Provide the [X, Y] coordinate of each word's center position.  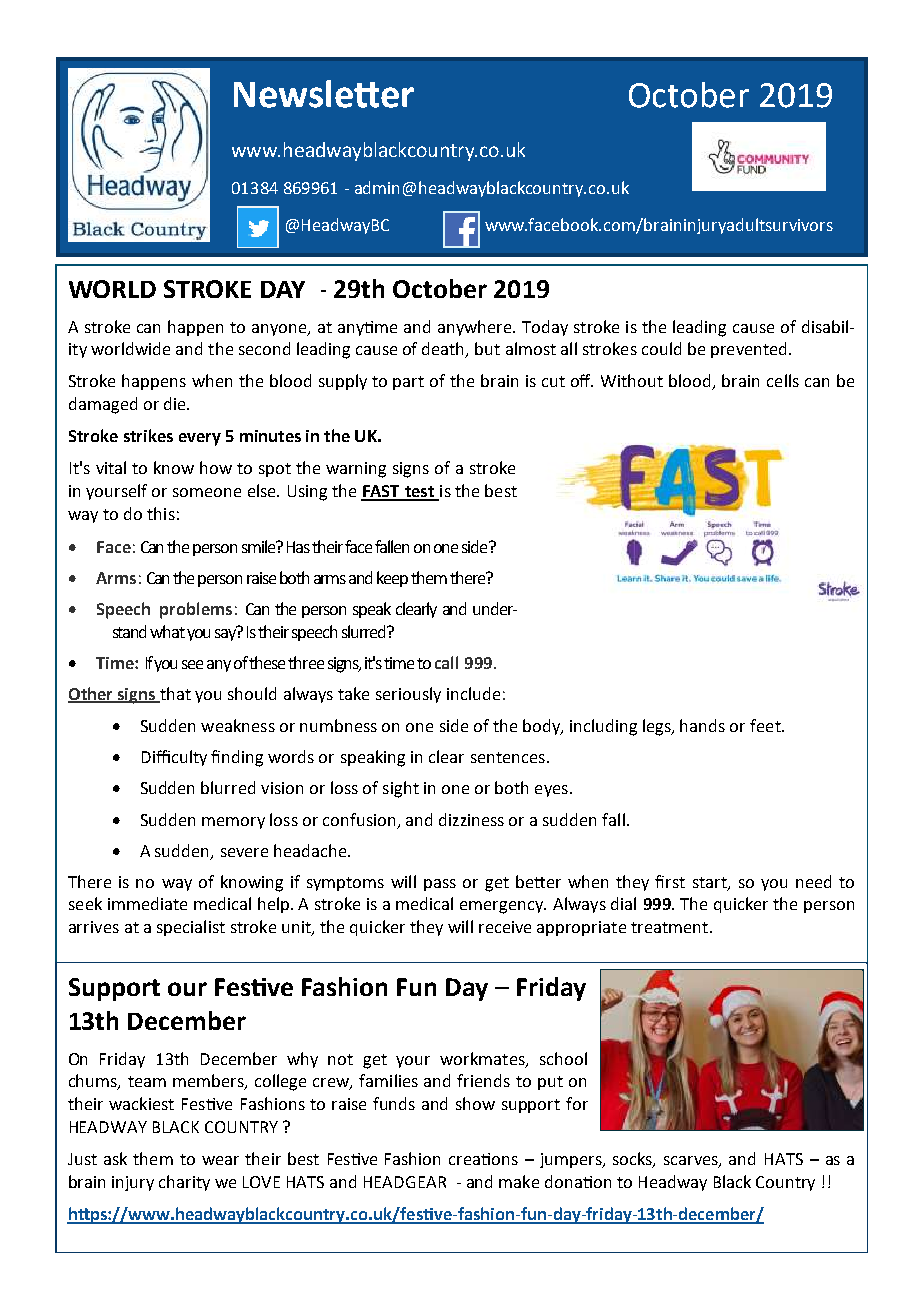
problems [196, 610]
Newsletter [324, 94]
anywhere [476, 328]
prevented [748, 350]
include [473, 693]
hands [702, 725]
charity [184, 1183]
